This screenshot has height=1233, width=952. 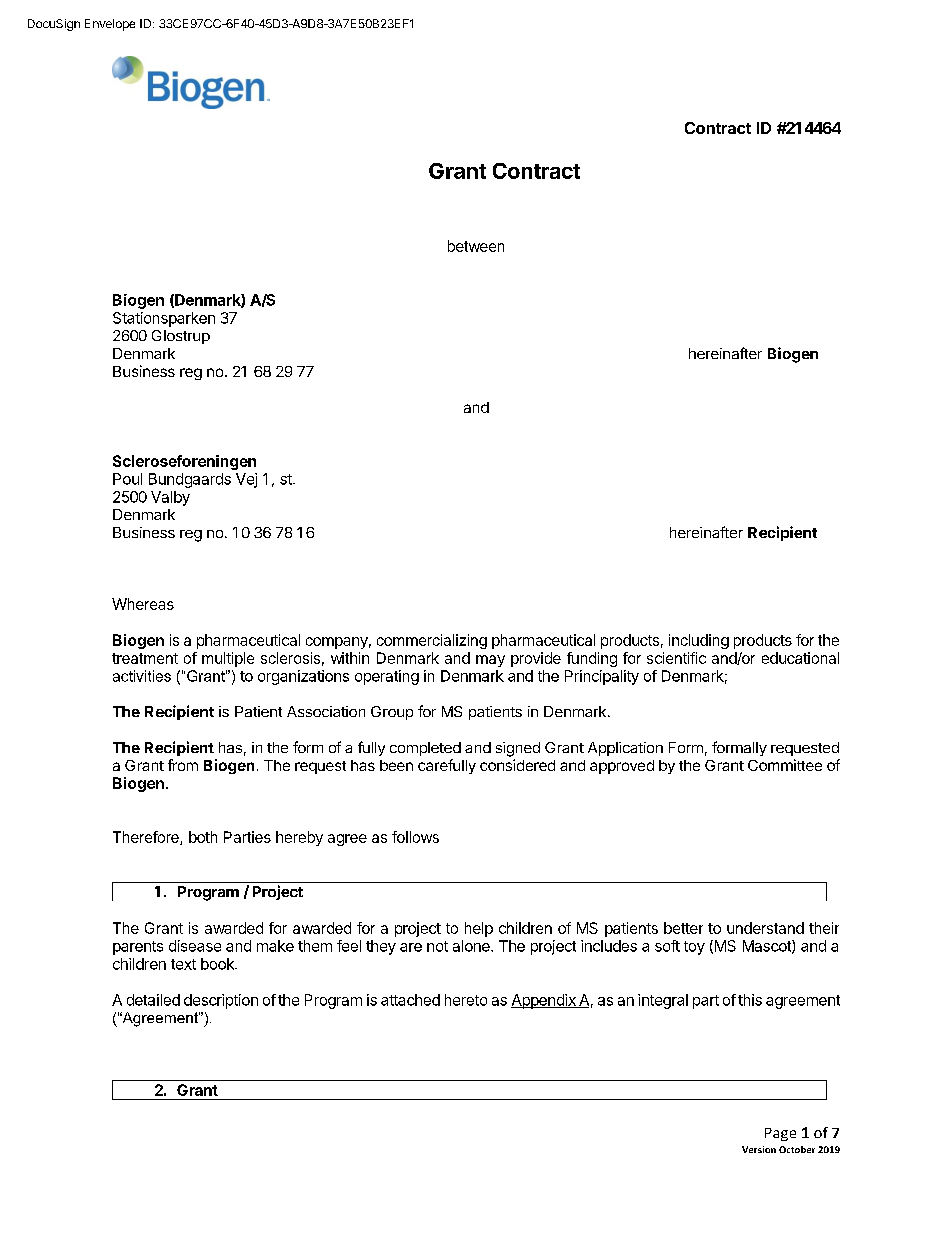 I want to click on description, so click(x=221, y=1001).
